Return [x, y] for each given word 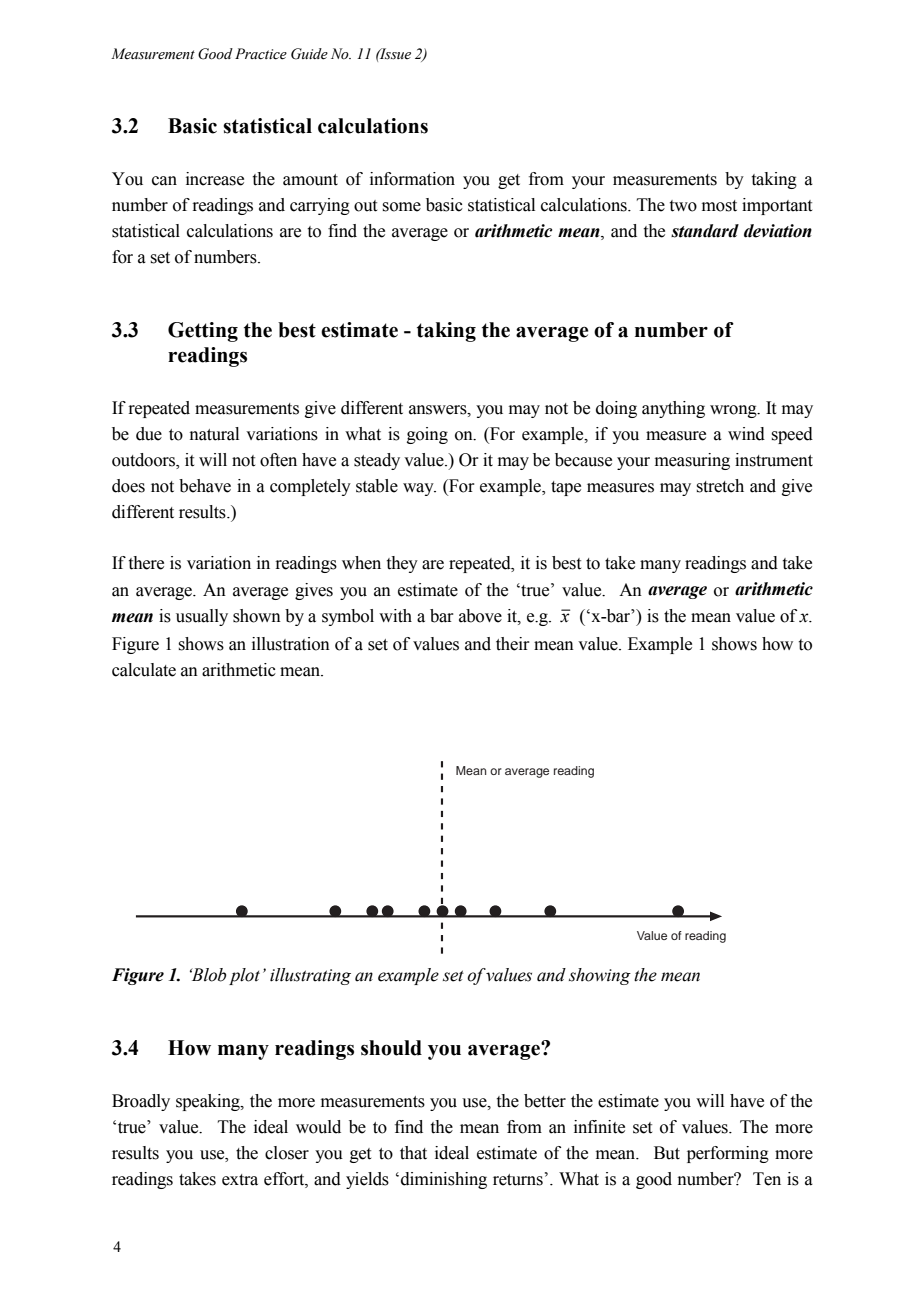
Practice [261, 54]
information [412, 179]
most [719, 206]
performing [728, 1154]
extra [240, 1180]
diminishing [444, 1180]
